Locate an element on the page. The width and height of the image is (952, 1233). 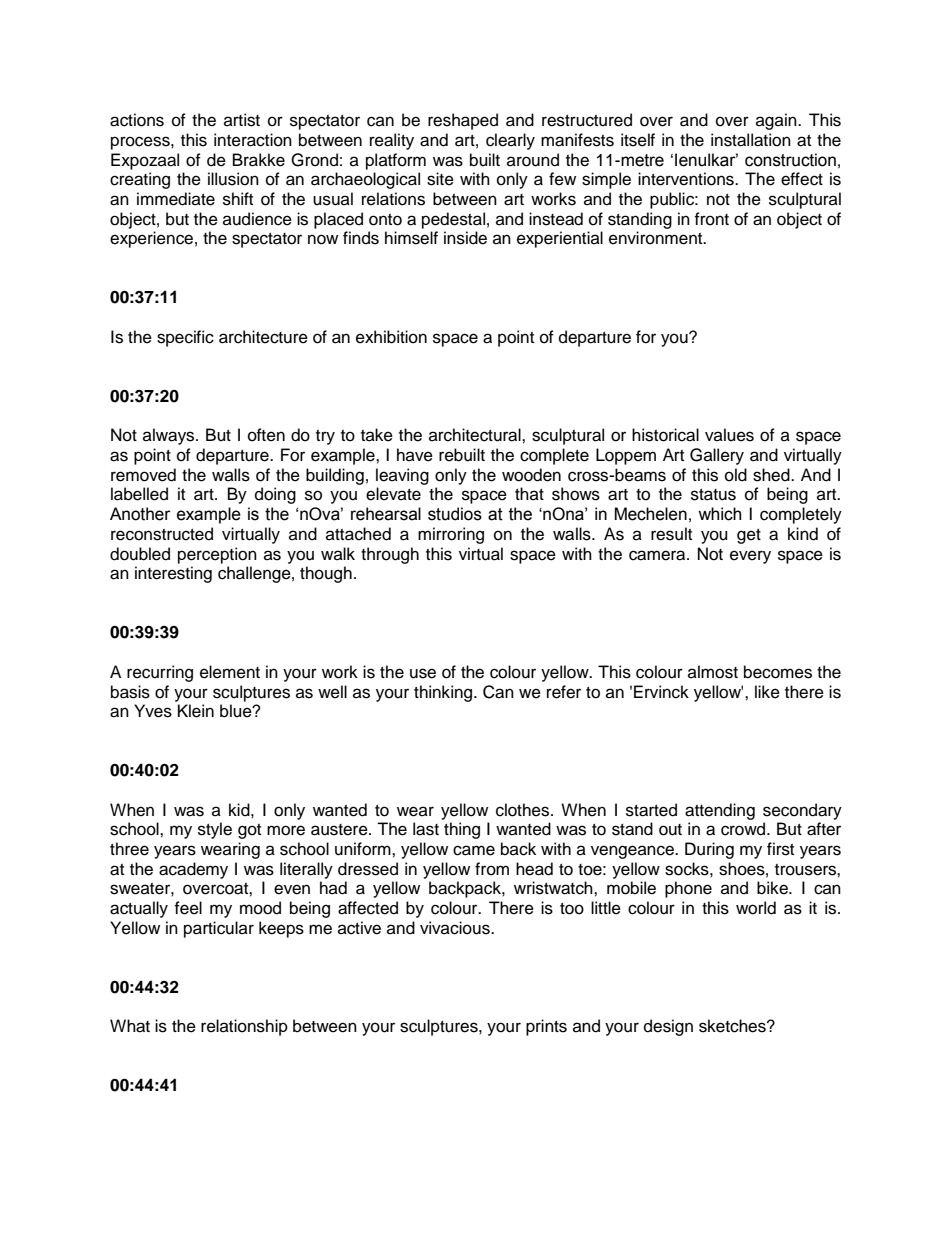
clearly is located at coordinates (510, 141).
